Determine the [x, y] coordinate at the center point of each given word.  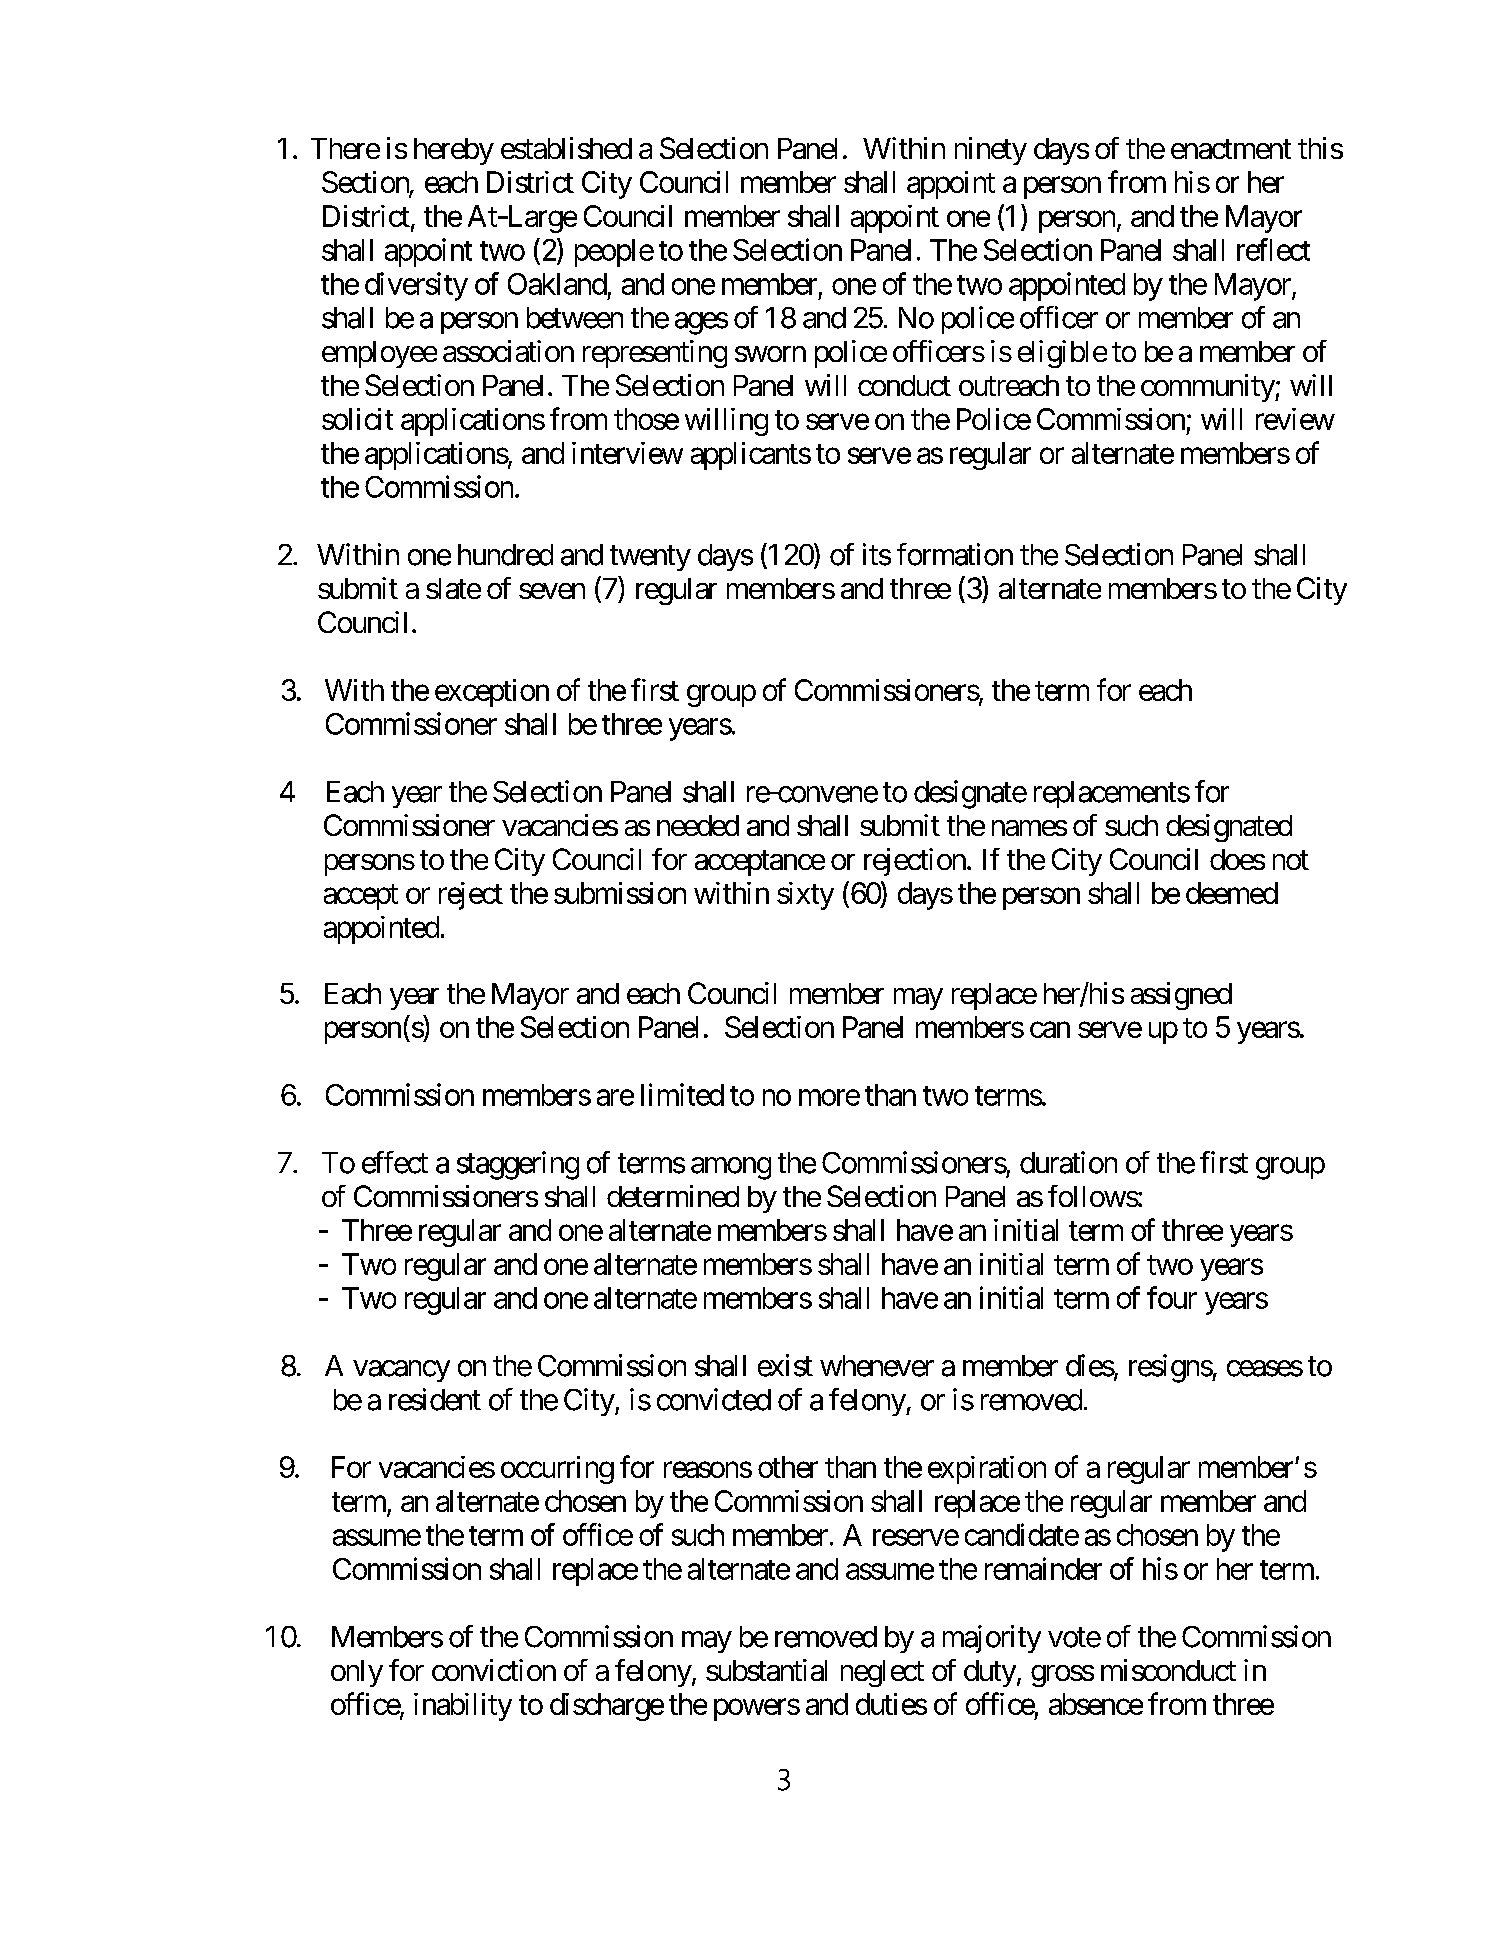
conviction [494, 1670]
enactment [1231, 149]
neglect [882, 1673]
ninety [991, 151]
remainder [1043, 1568]
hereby [454, 151]
